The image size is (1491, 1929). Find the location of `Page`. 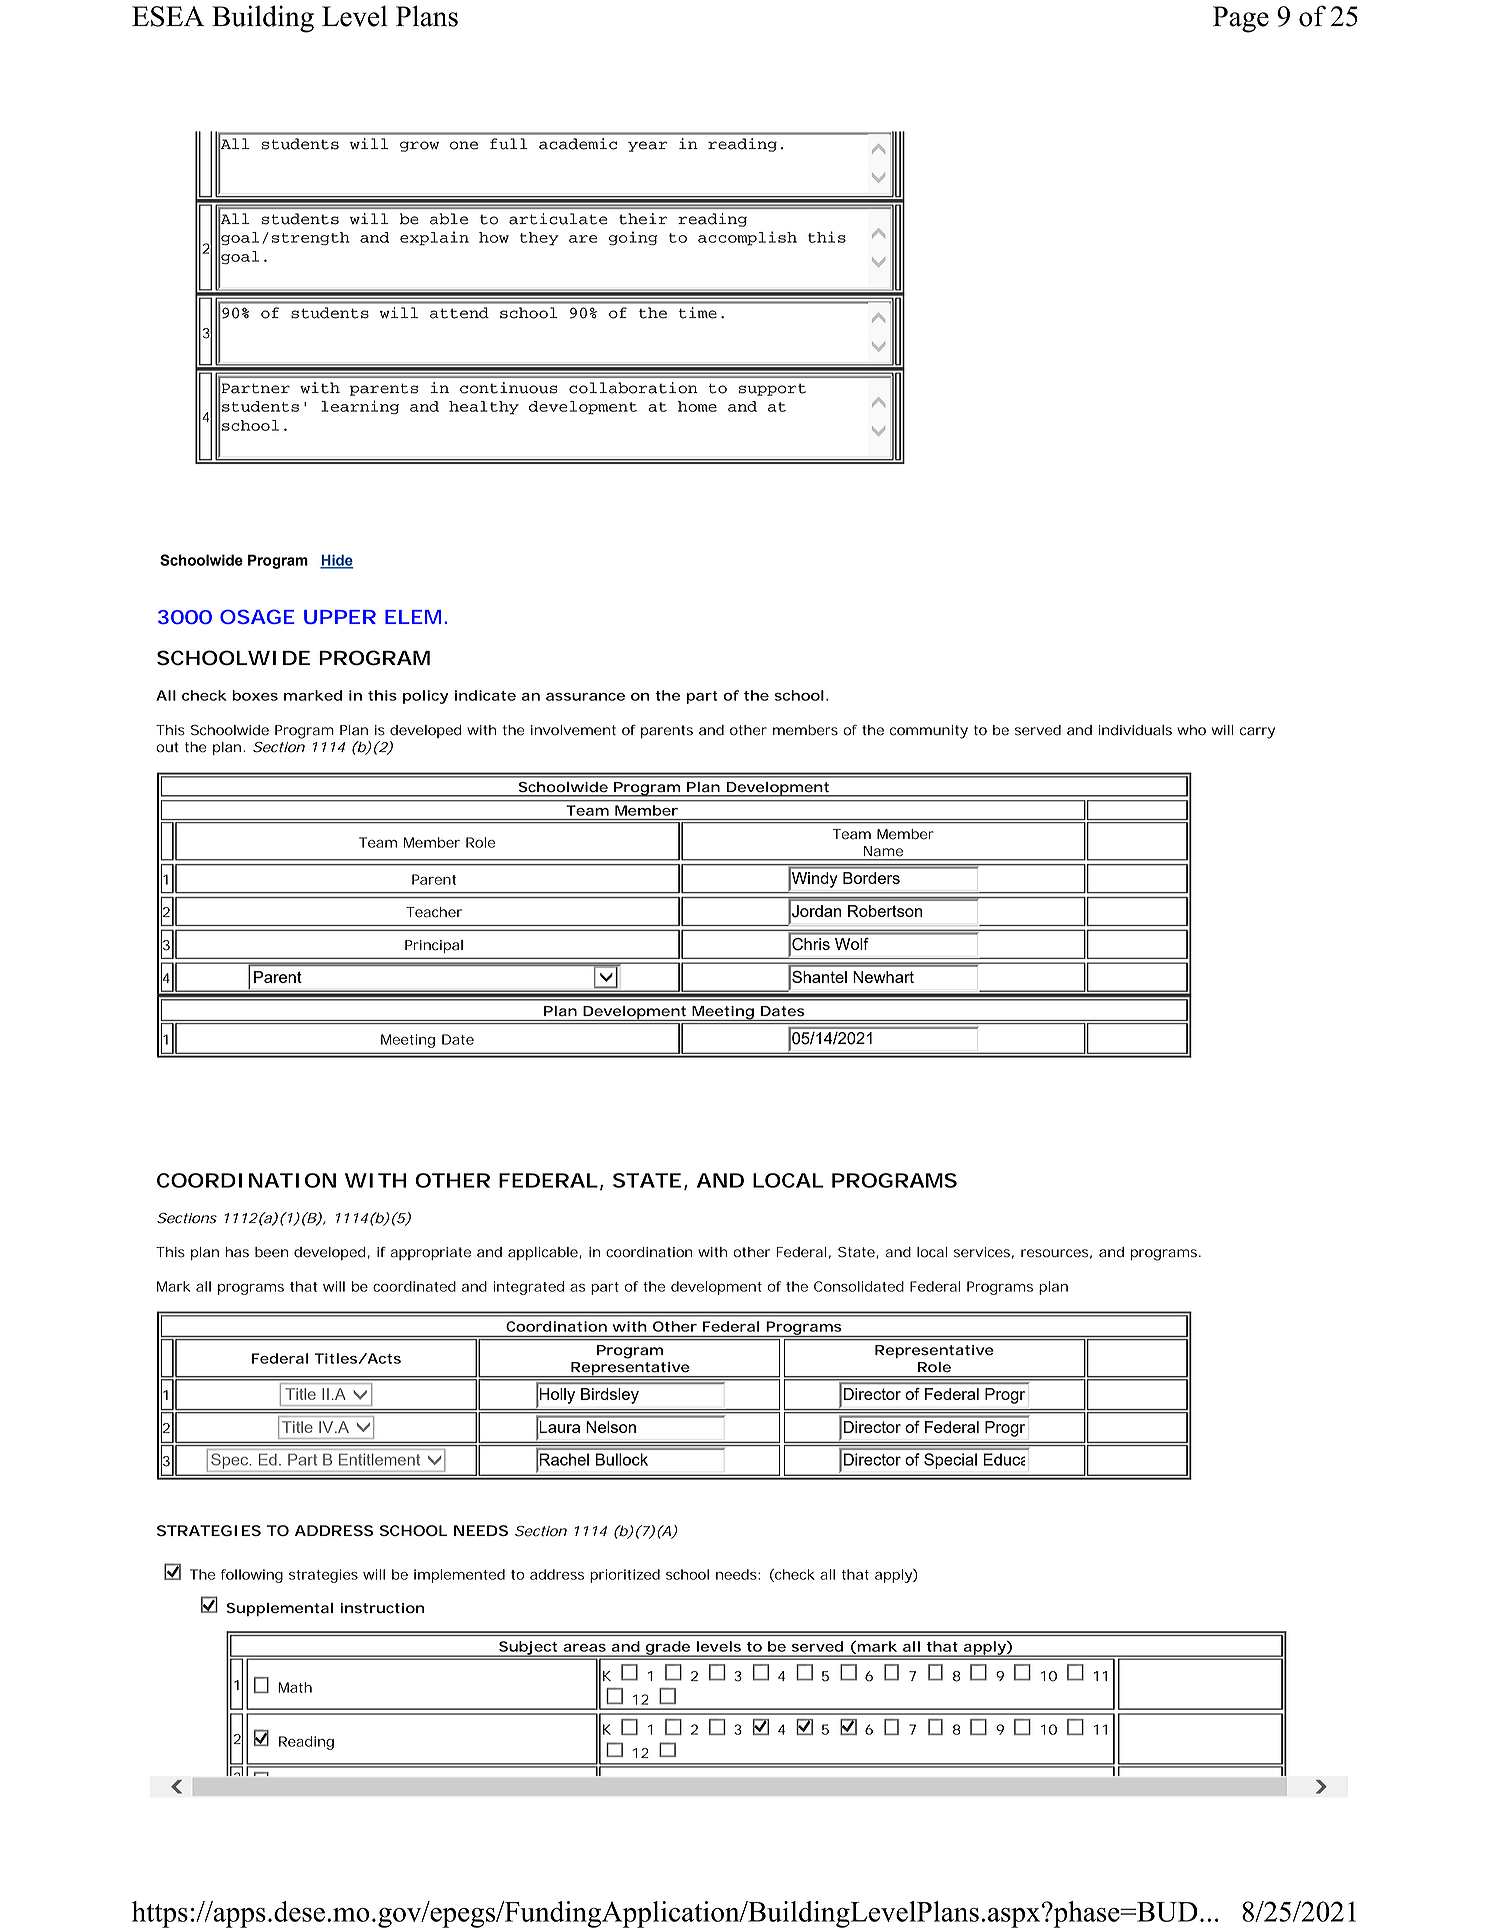

Page is located at coordinates (1241, 19).
